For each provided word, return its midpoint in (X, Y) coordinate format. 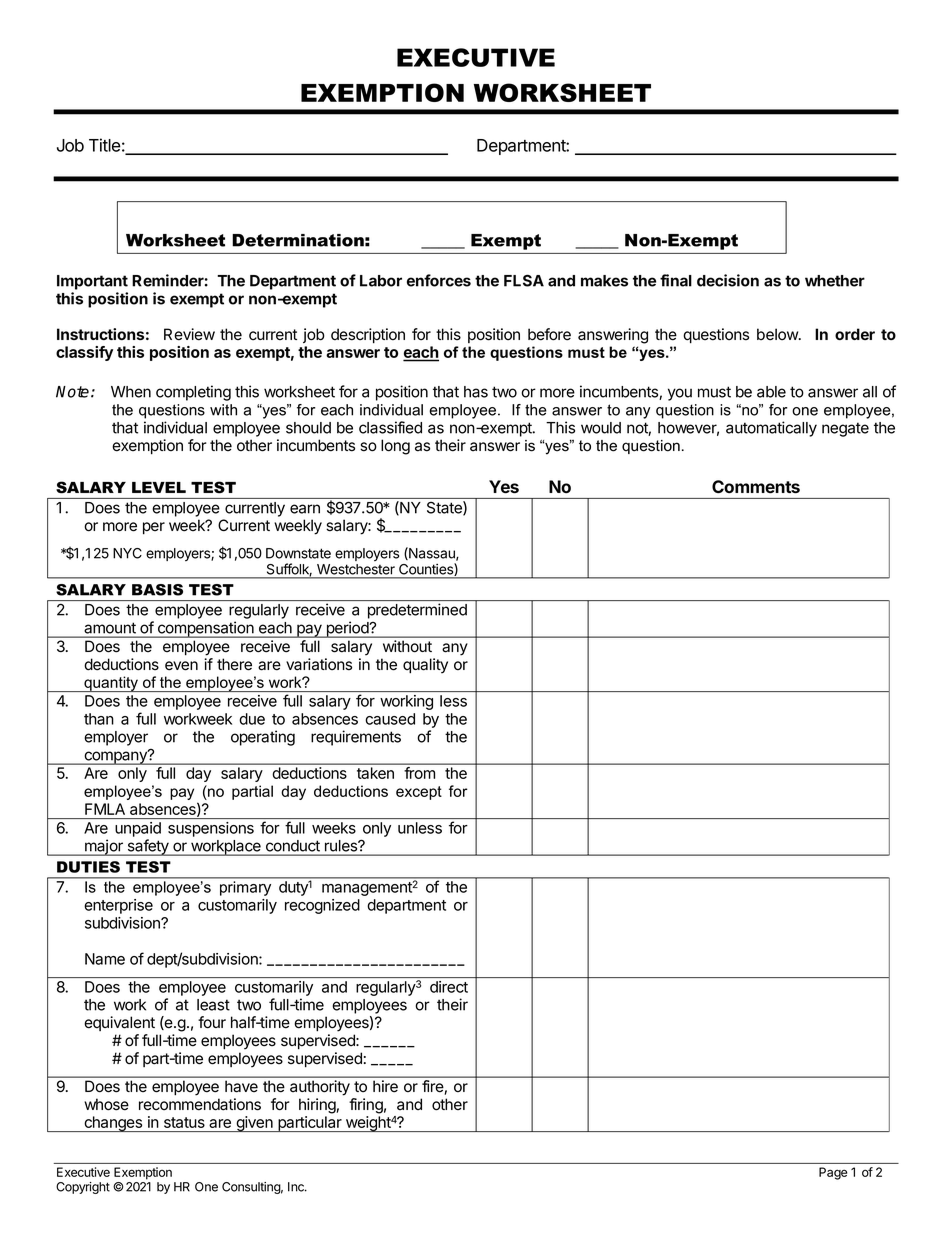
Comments (756, 486)
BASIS (157, 590)
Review (189, 334)
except (419, 793)
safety (148, 847)
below (778, 334)
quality (425, 666)
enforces (439, 280)
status (184, 1122)
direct (449, 987)
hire (385, 1086)
